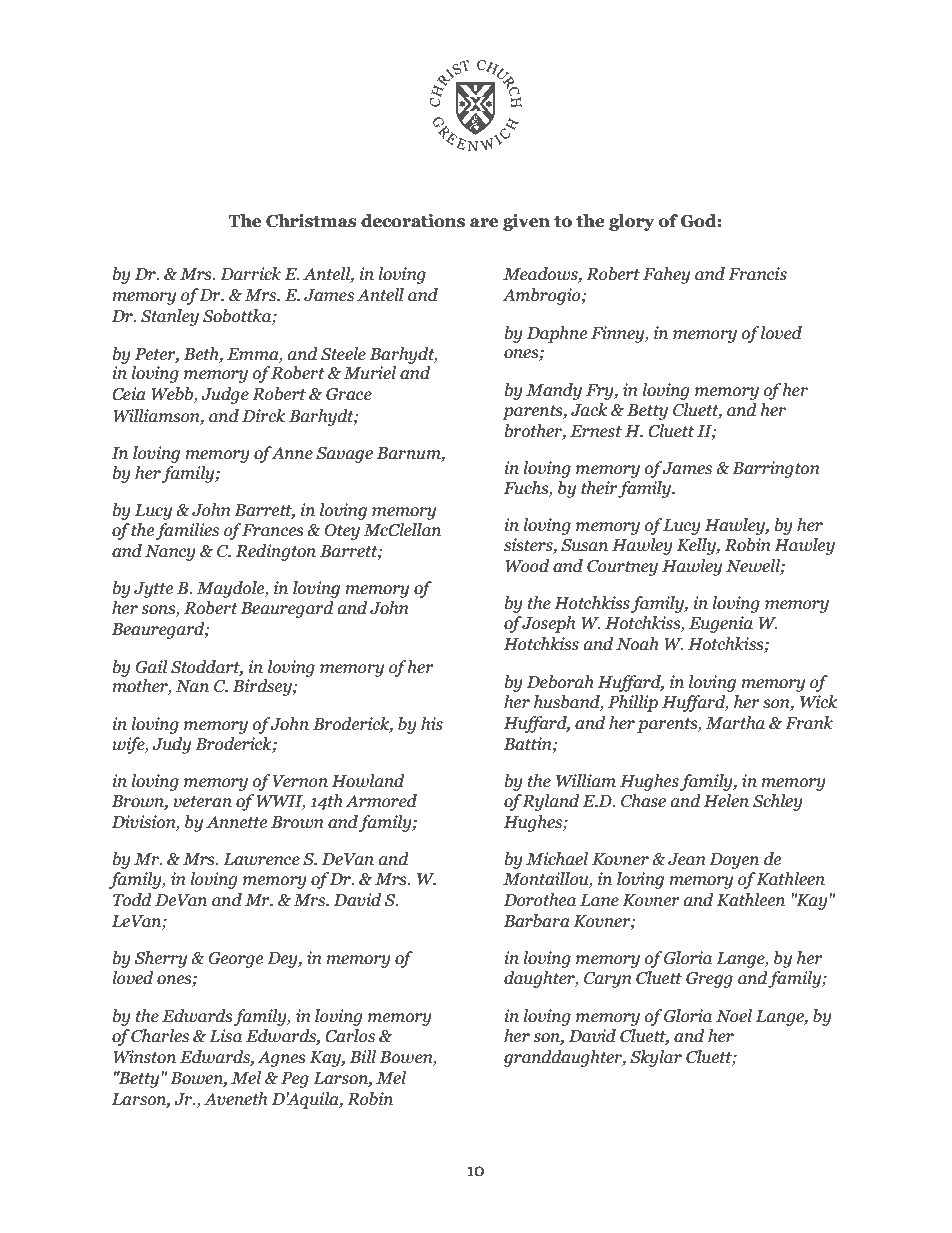 The image size is (952, 1233). What do you see at coordinates (151, 667) in the page?
I see `Gail` at bounding box center [151, 667].
